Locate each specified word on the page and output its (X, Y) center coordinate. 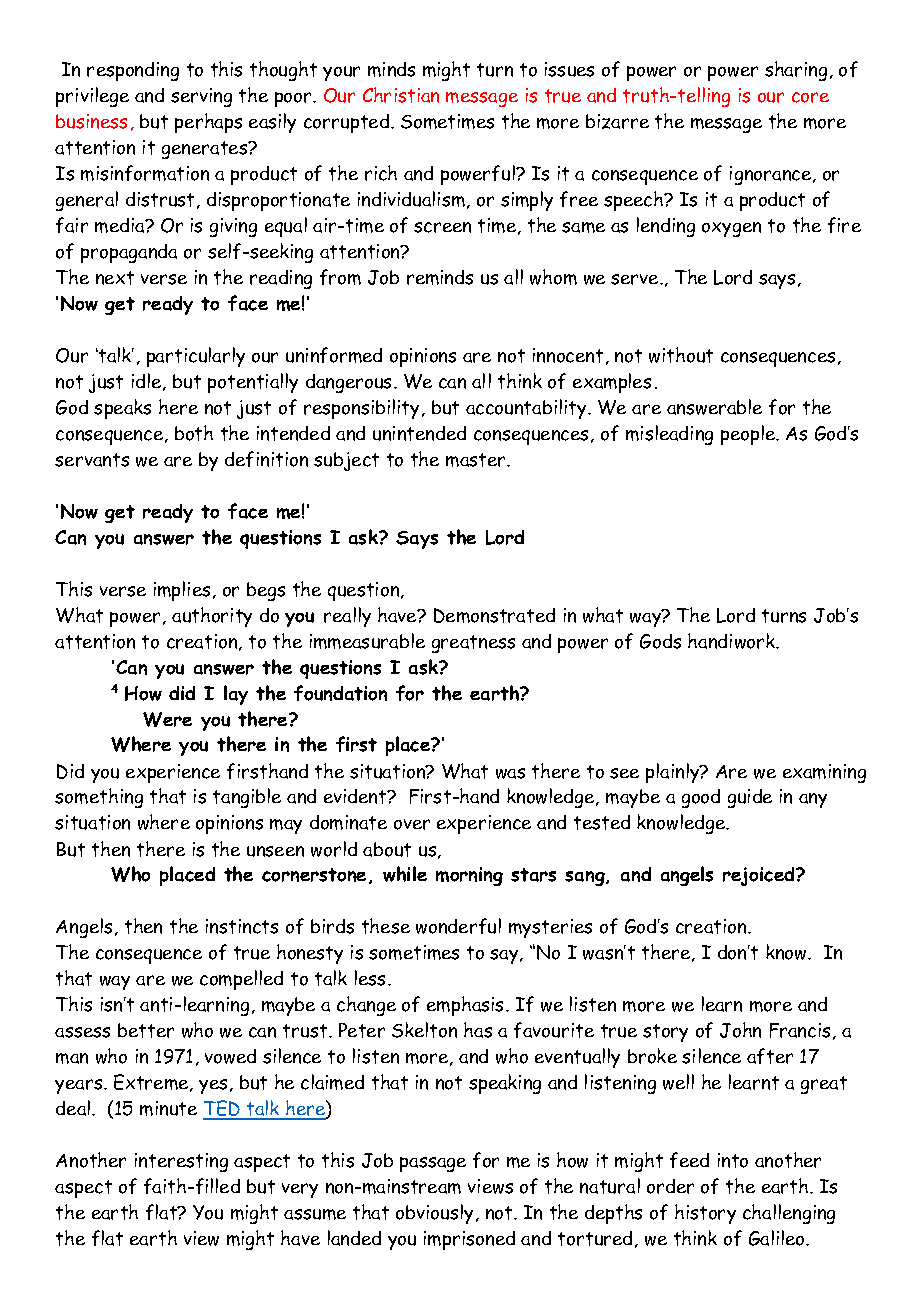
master (477, 460)
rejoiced (760, 876)
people (749, 435)
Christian (401, 95)
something (99, 798)
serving (201, 97)
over (412, 824)
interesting (181, 1162)
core (810, 97)
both (194, 433)
